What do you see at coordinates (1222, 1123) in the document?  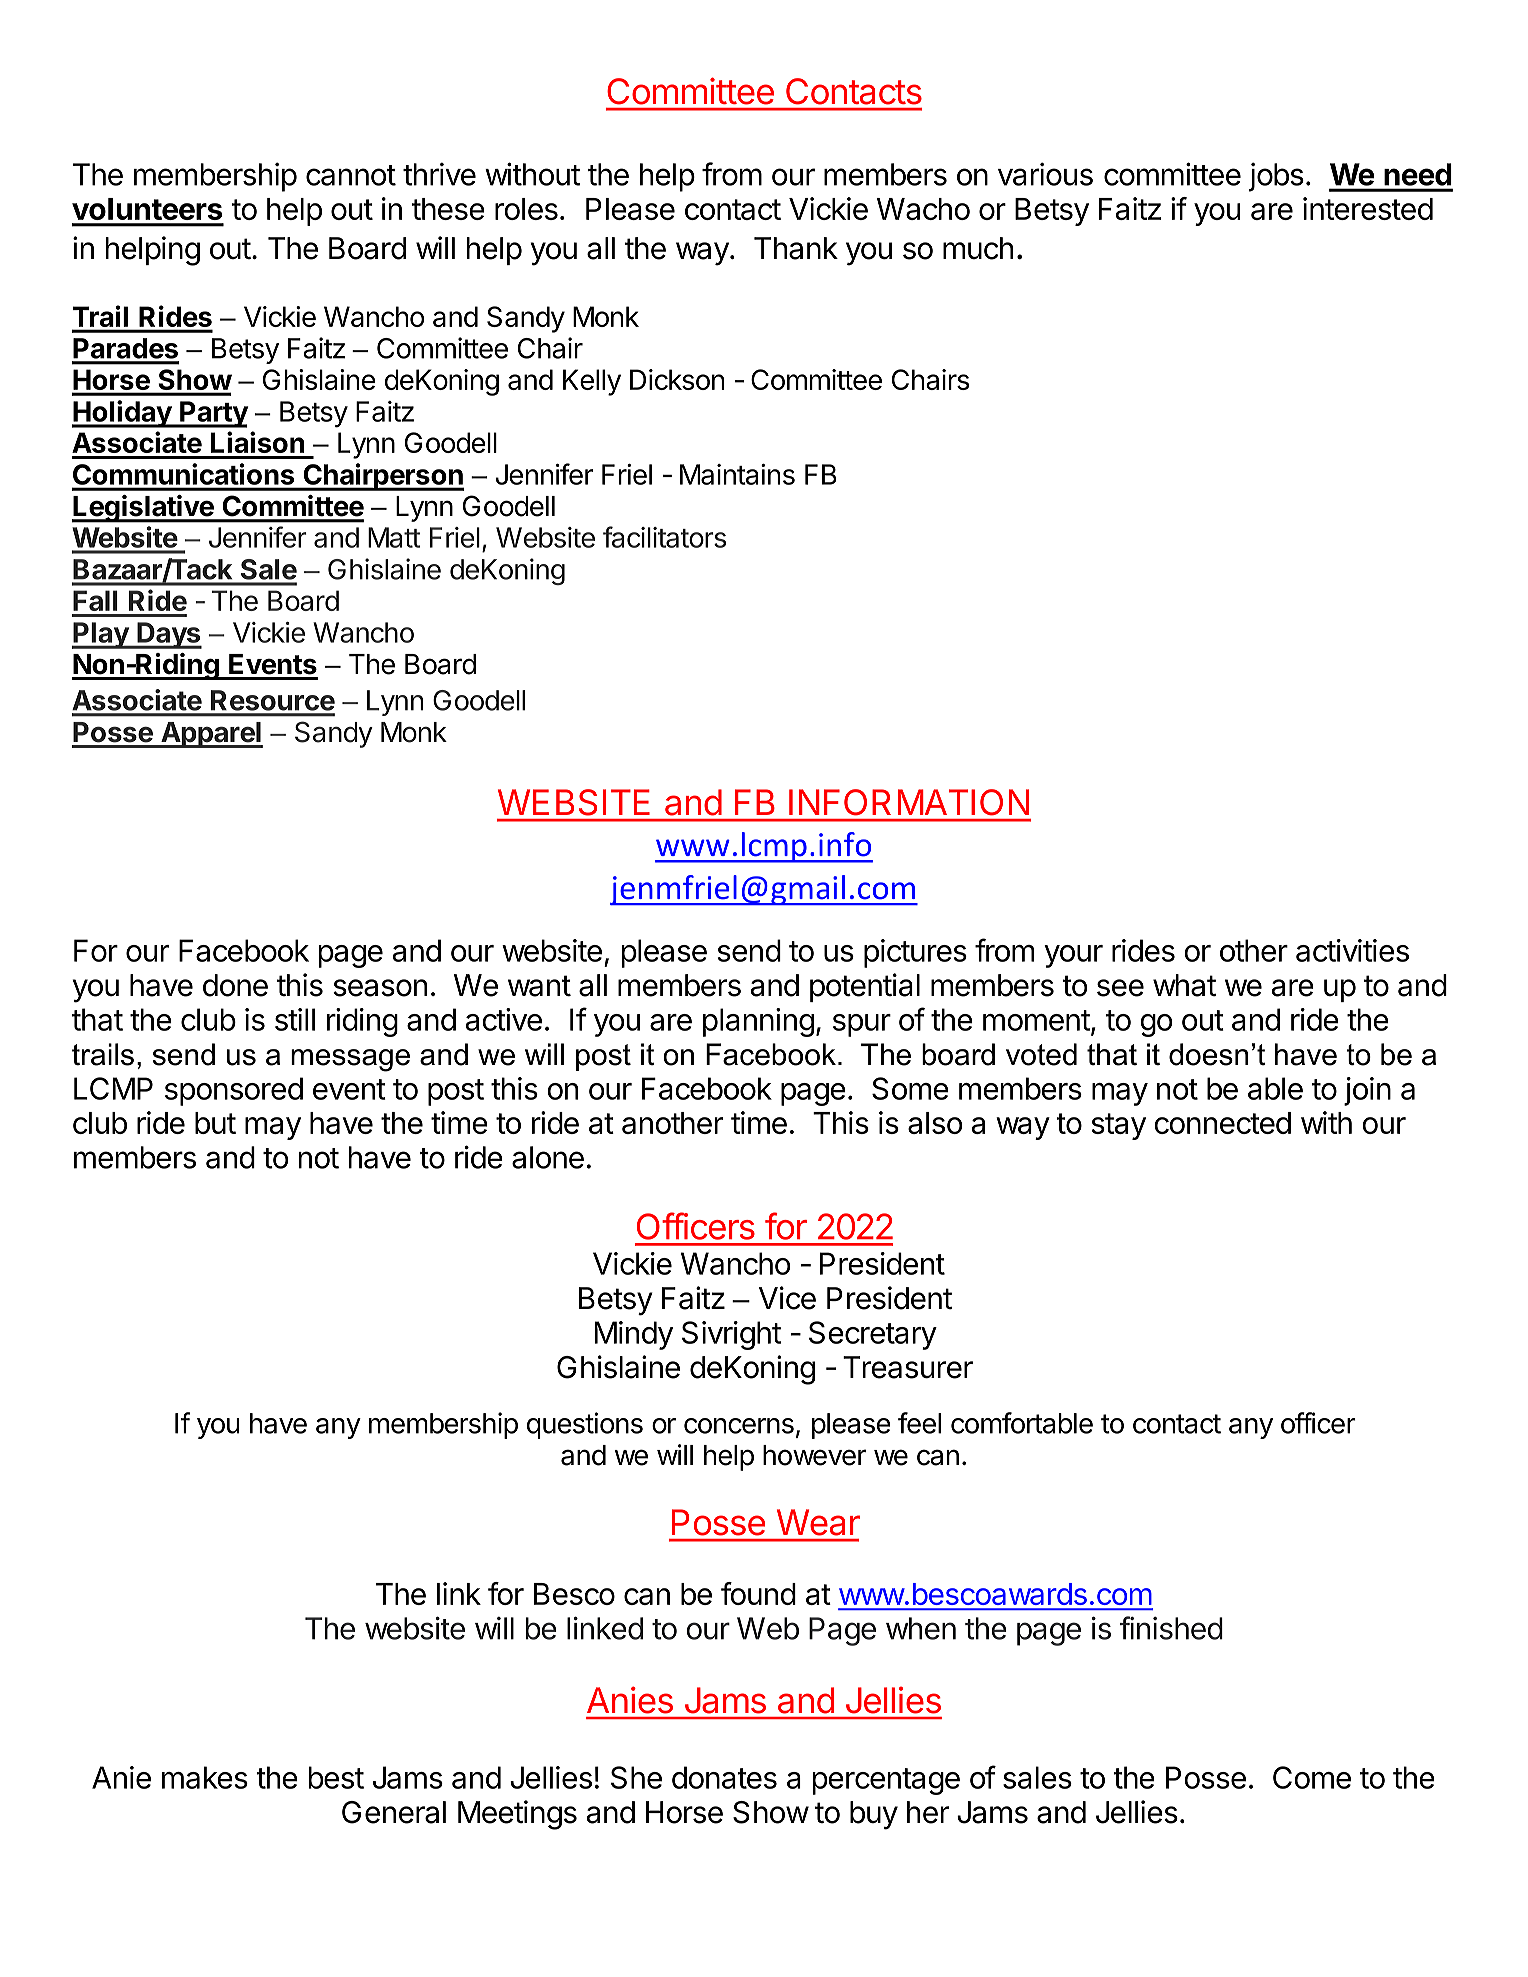 I see `connected` at bounding box center [1222, 1123].
